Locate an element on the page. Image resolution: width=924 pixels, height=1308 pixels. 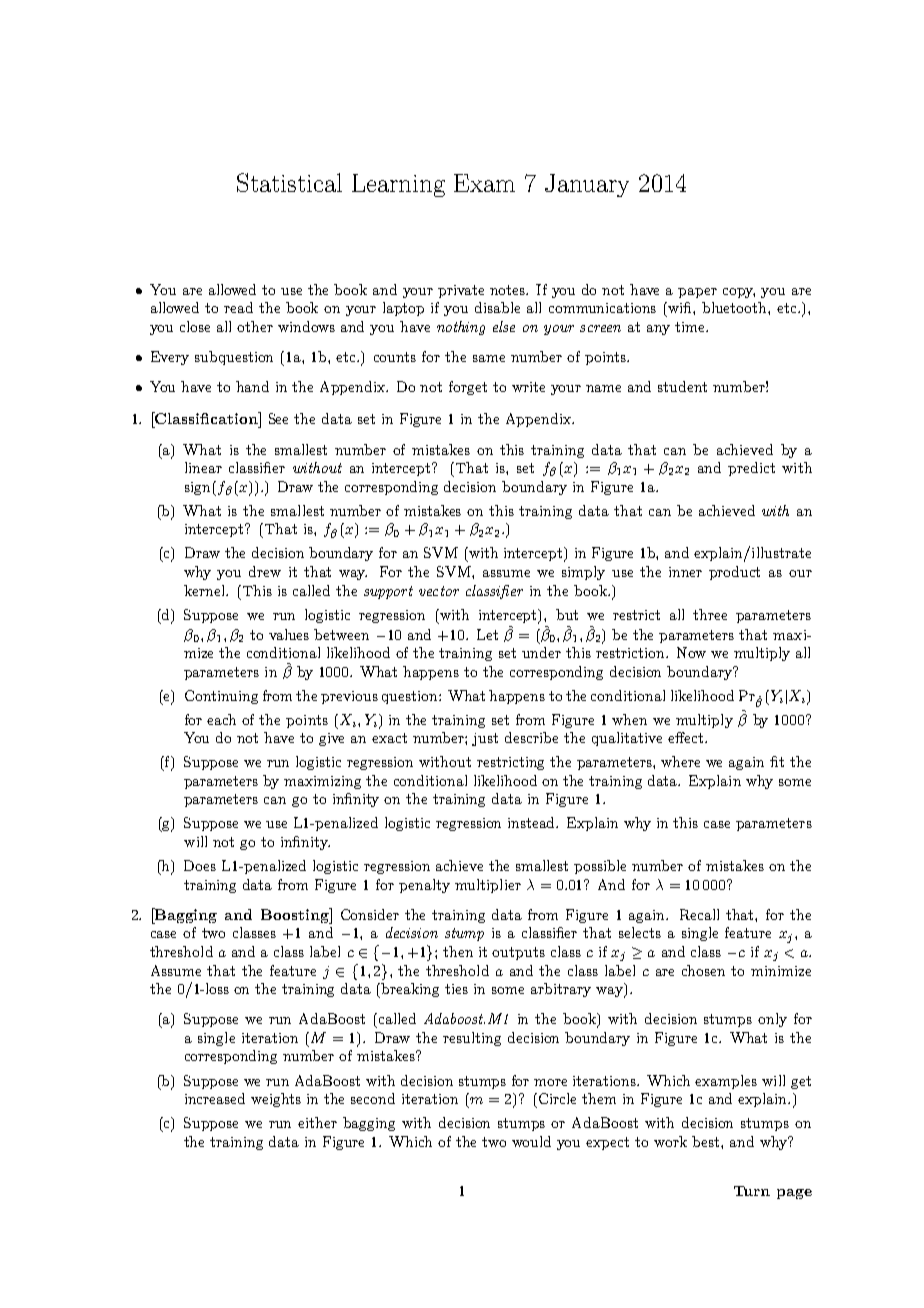
Now is located at coordinates (691, 652).
